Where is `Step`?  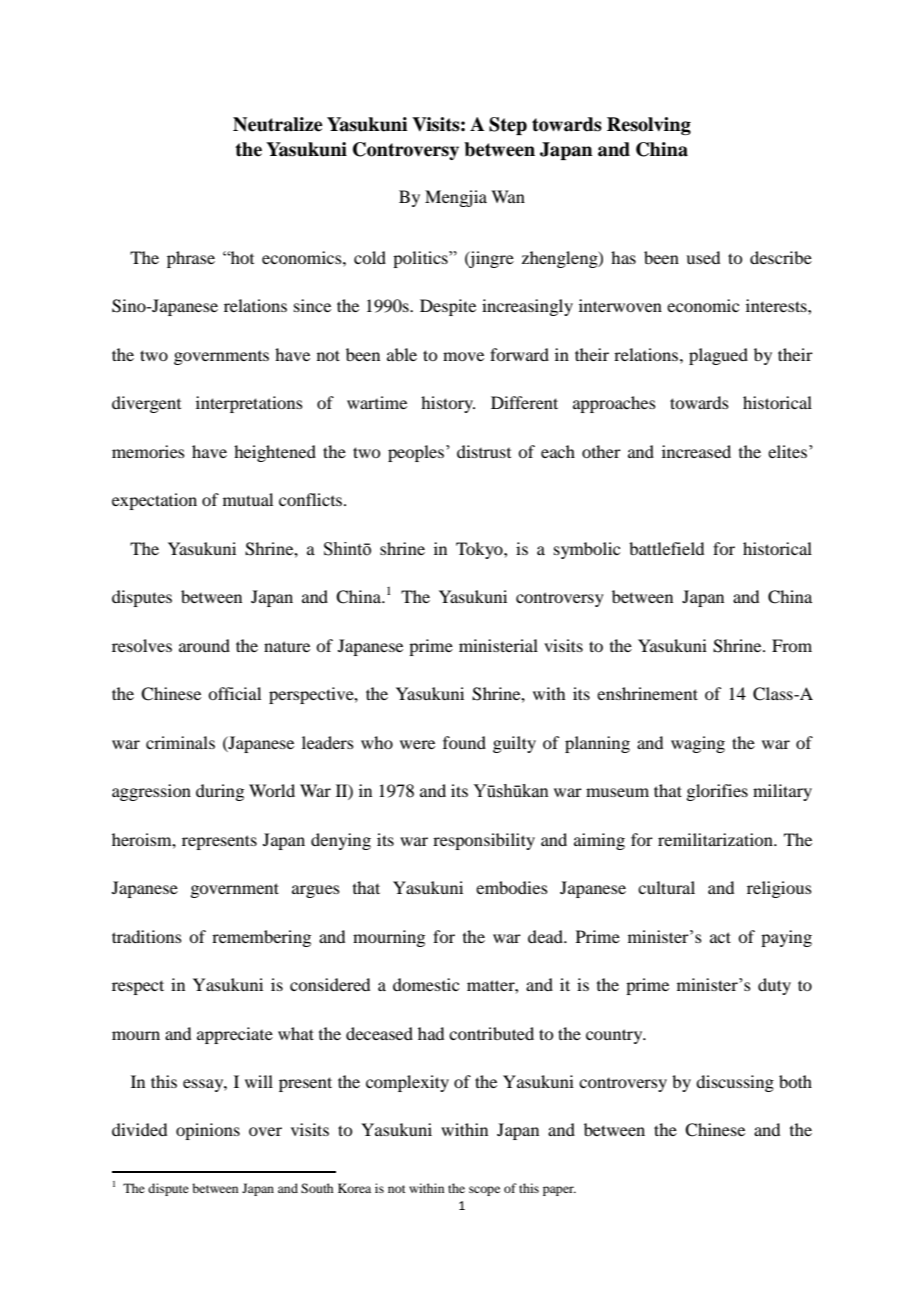
Step is located at coordinates (508, 126).
